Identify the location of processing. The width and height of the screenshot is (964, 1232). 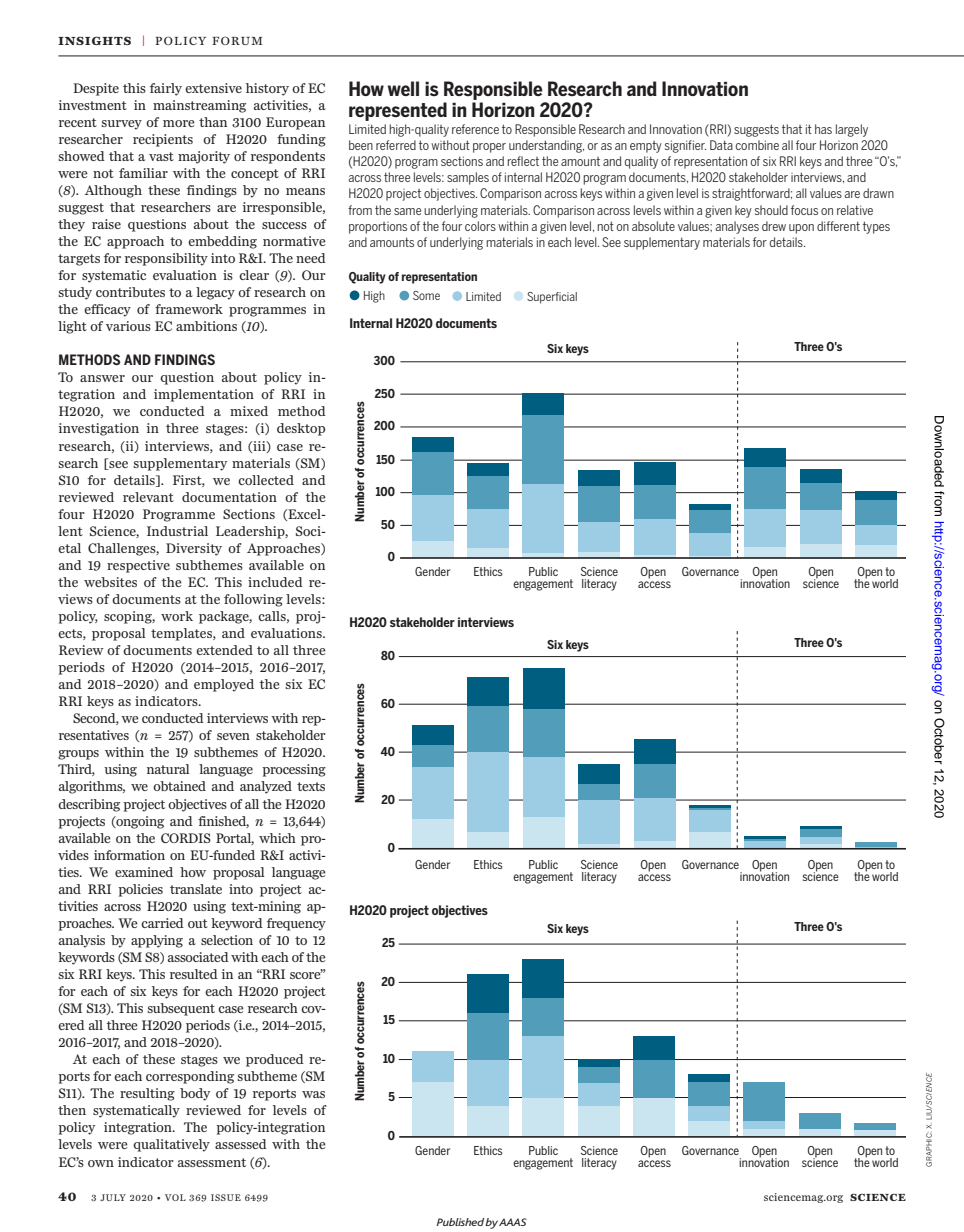
(294, 770).
